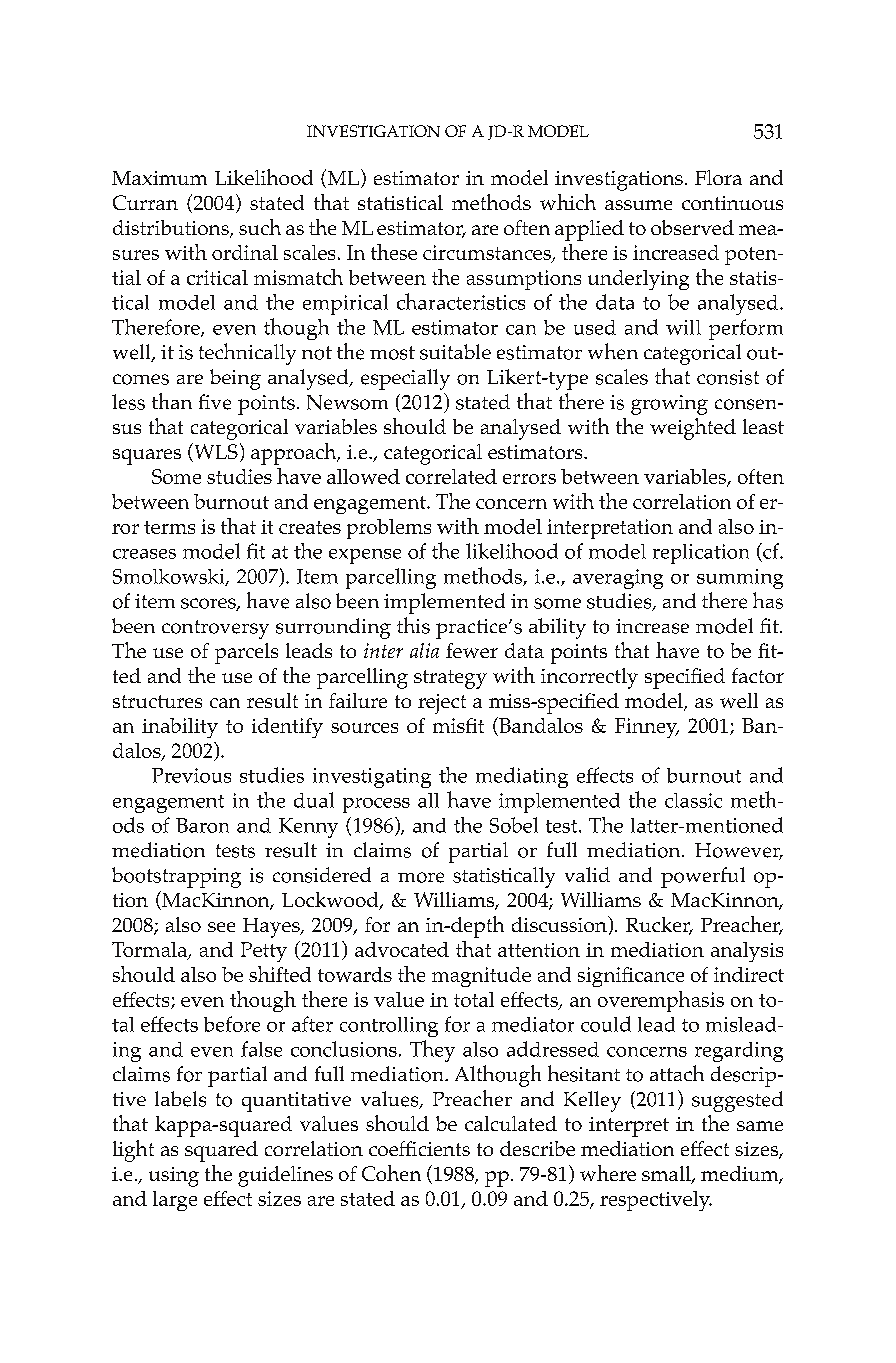 This screenshot has width=896, height=1363. Describe the element at coordinates (421, 877) in the screenshot. I see `more` at that location.
